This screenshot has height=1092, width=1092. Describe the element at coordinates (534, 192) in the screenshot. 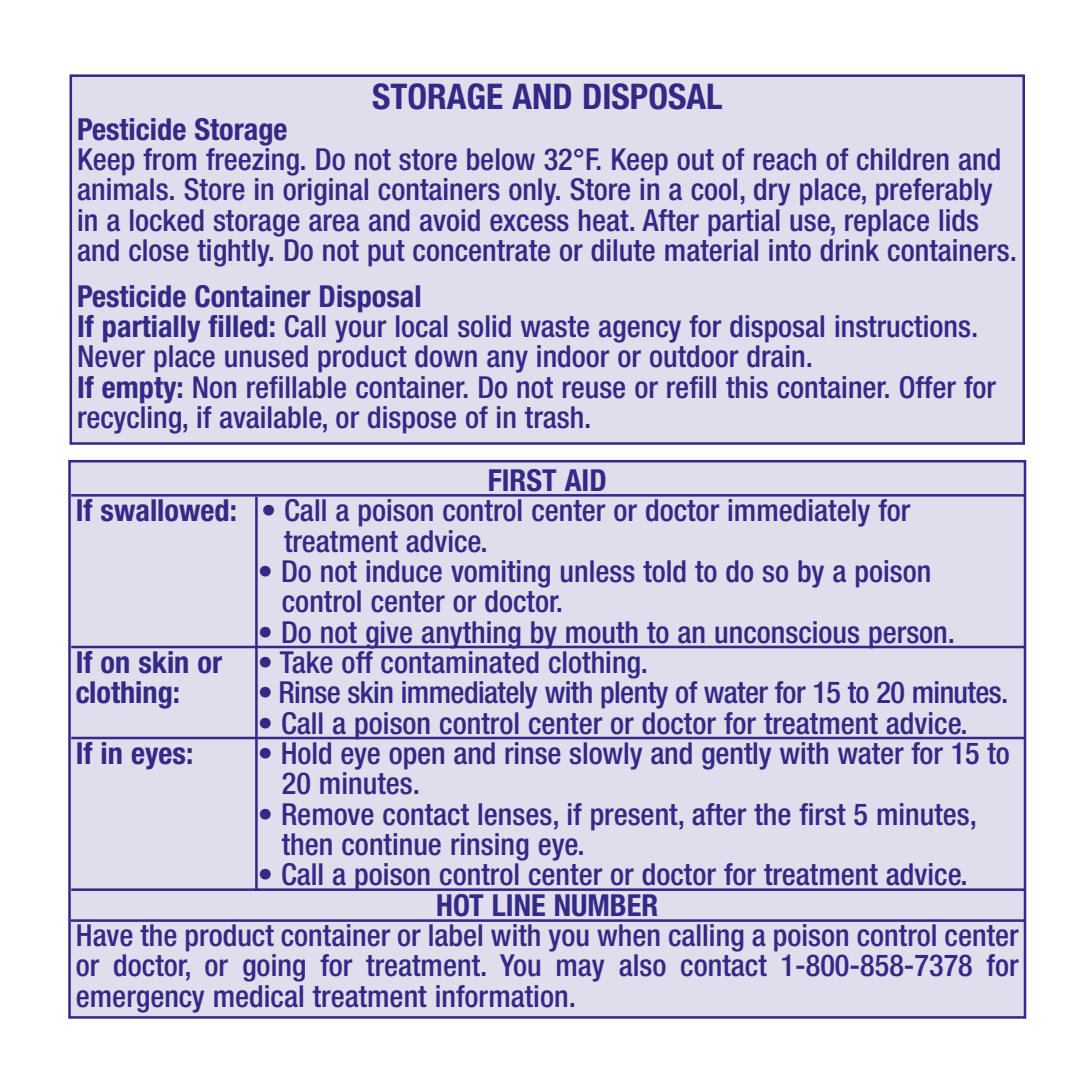

I see `only` at that location.
